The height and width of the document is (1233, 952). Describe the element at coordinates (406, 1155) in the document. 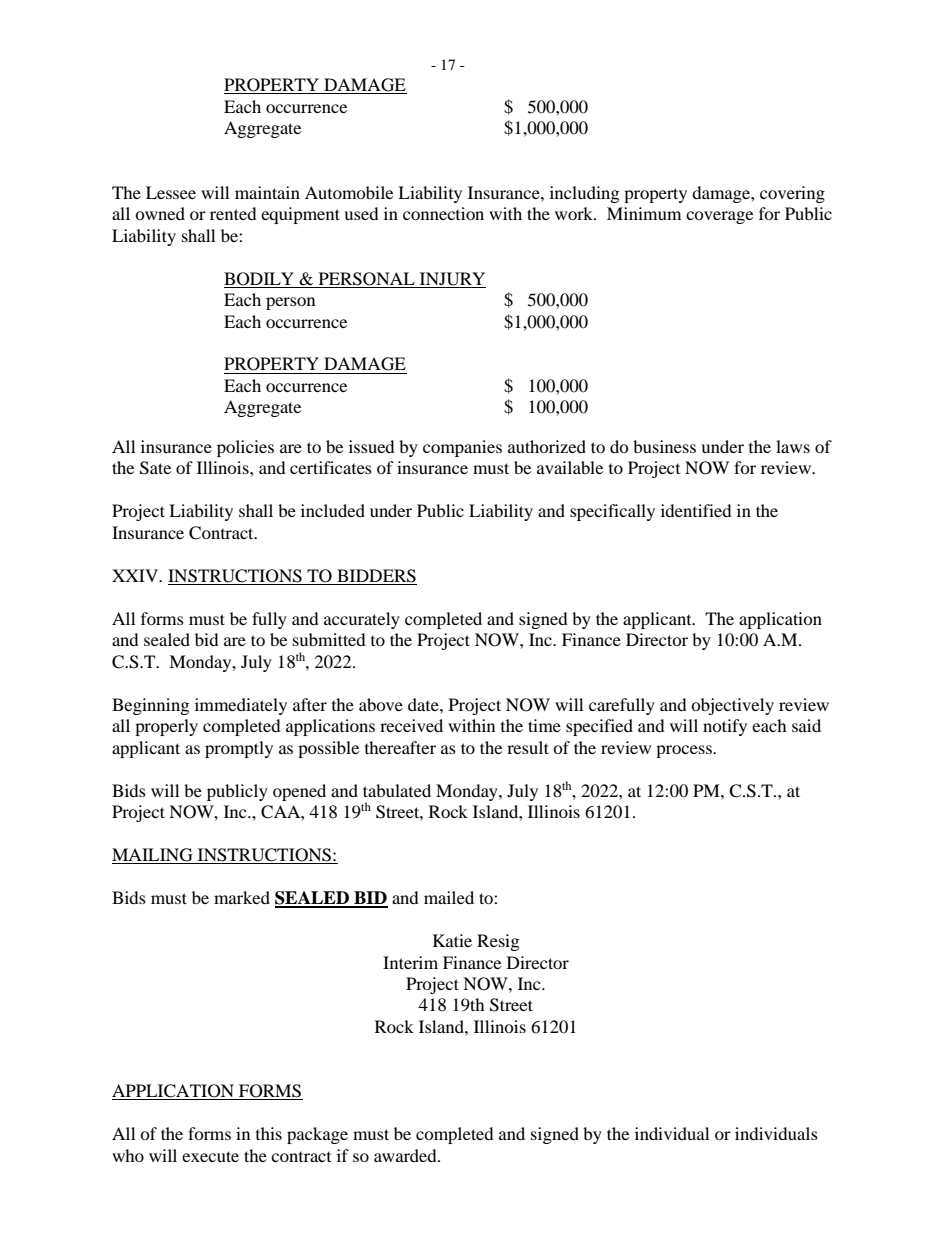

I see `awarded` at that location.
